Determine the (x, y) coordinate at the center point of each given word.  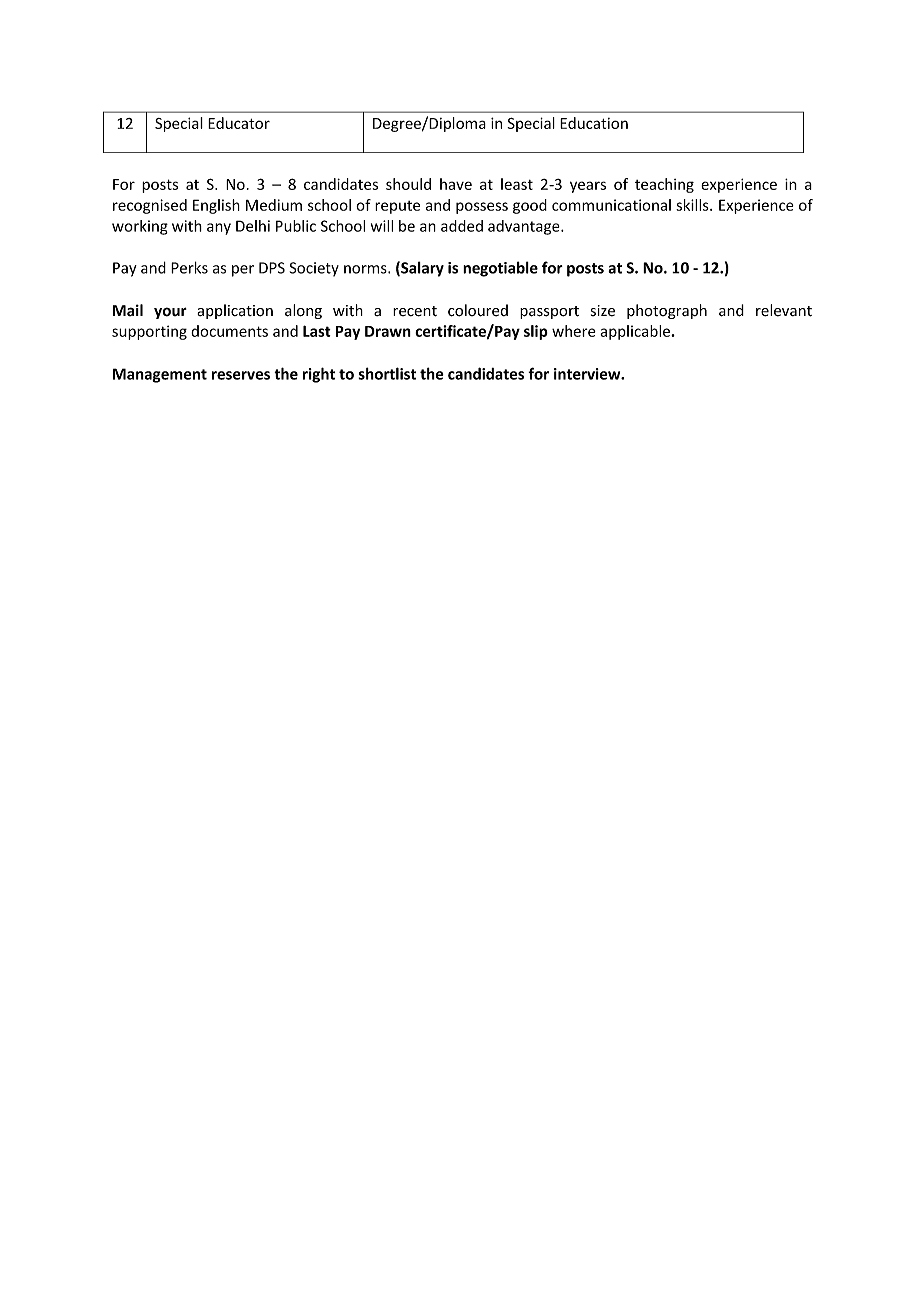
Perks (189, 267)
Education (594, 123)
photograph (667, 311)
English (216, 206)
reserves (241, 375)
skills (693, 205)
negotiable (500, 269)
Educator (239, 123)
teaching (664, 185)
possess (482, 208)
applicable (636, 332)
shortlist (387, 373)
